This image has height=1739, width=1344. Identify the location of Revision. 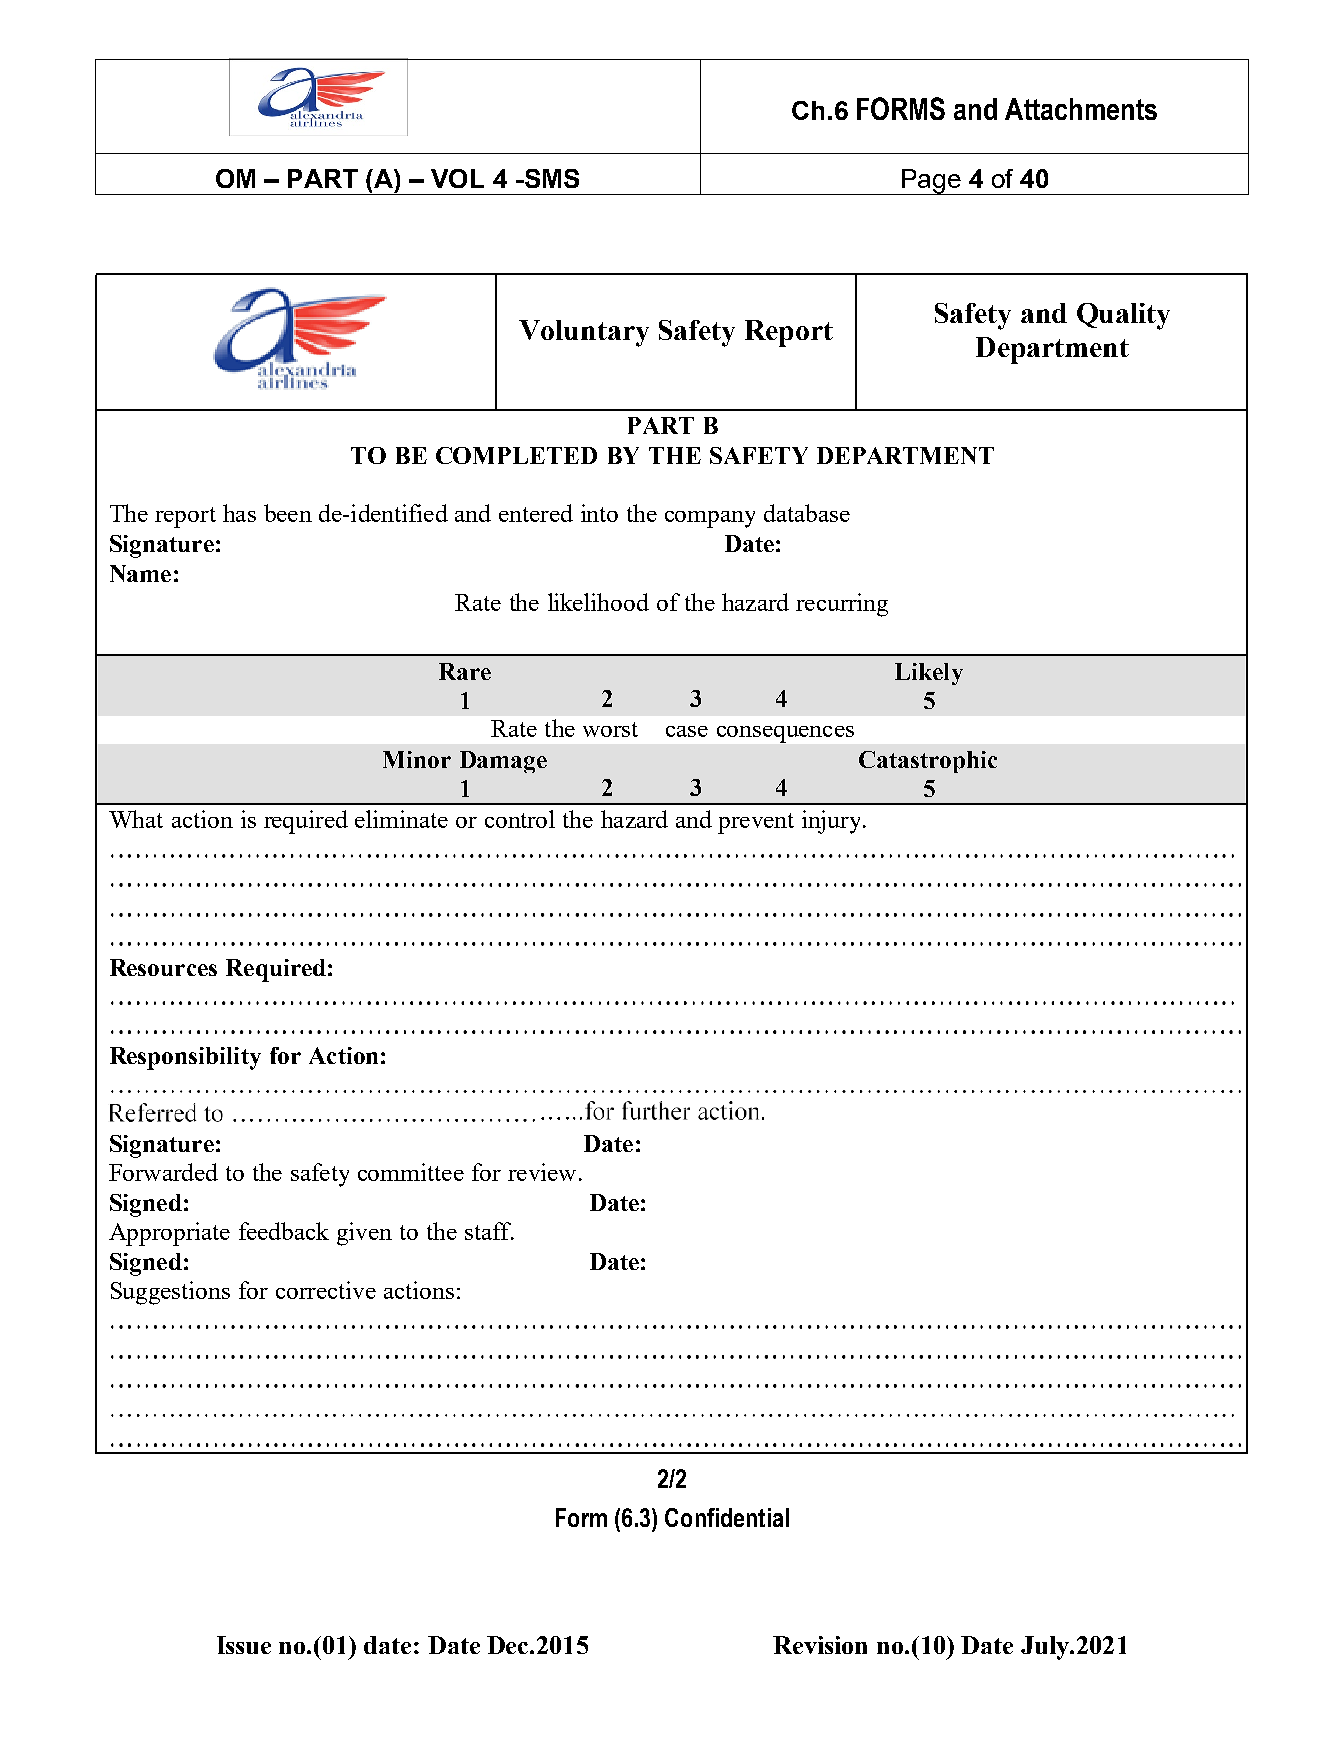
(820, 1645).
